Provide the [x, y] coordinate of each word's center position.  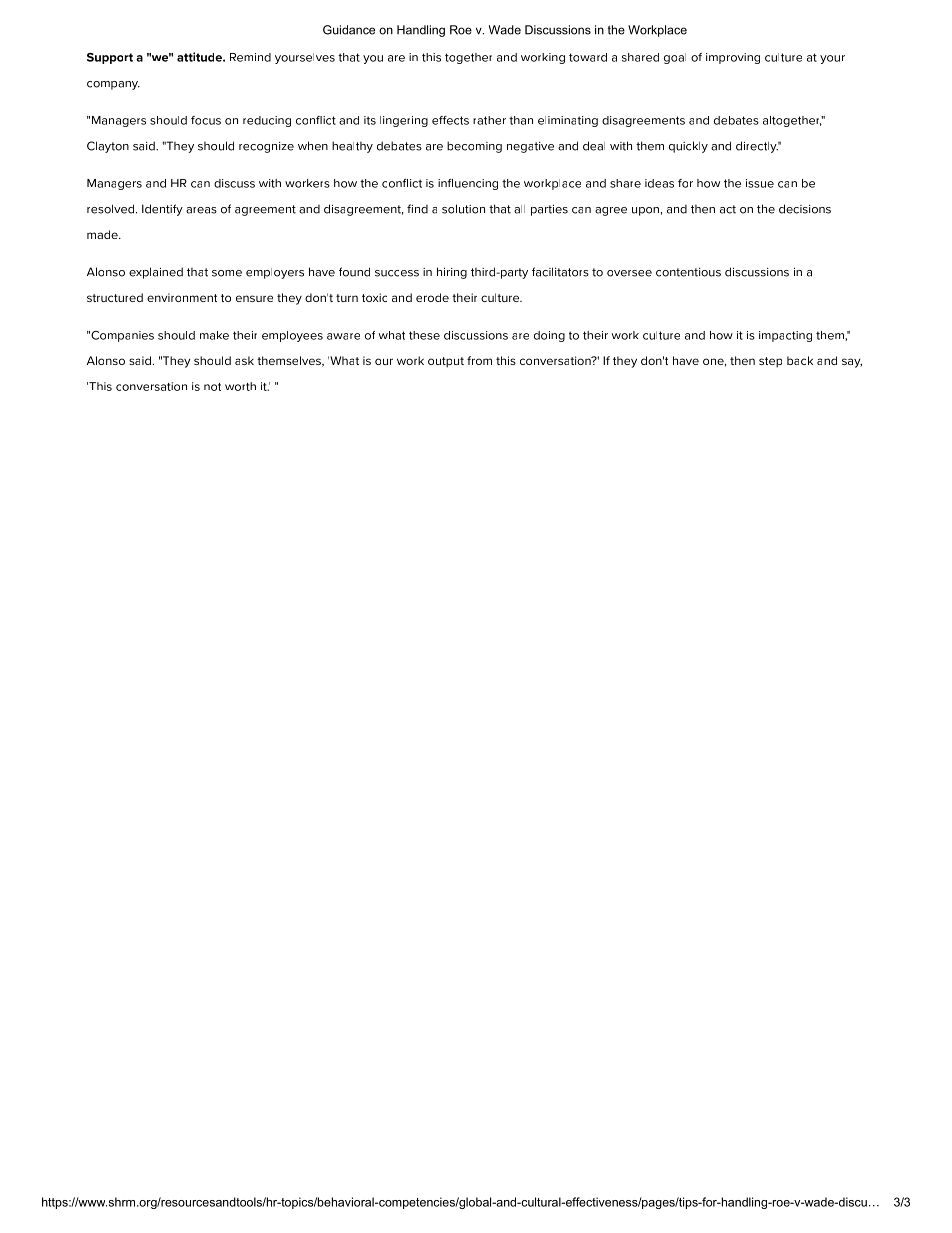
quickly [688, 147]
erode [432, 297]
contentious [688, 272]
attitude [200, 57]
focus [206, 120]
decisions [805, 209]
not [212, 387]
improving [733, 58]
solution [463, 209]
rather [489, 120]
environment [182, 297]
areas [201, 210]
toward [588, 57]
